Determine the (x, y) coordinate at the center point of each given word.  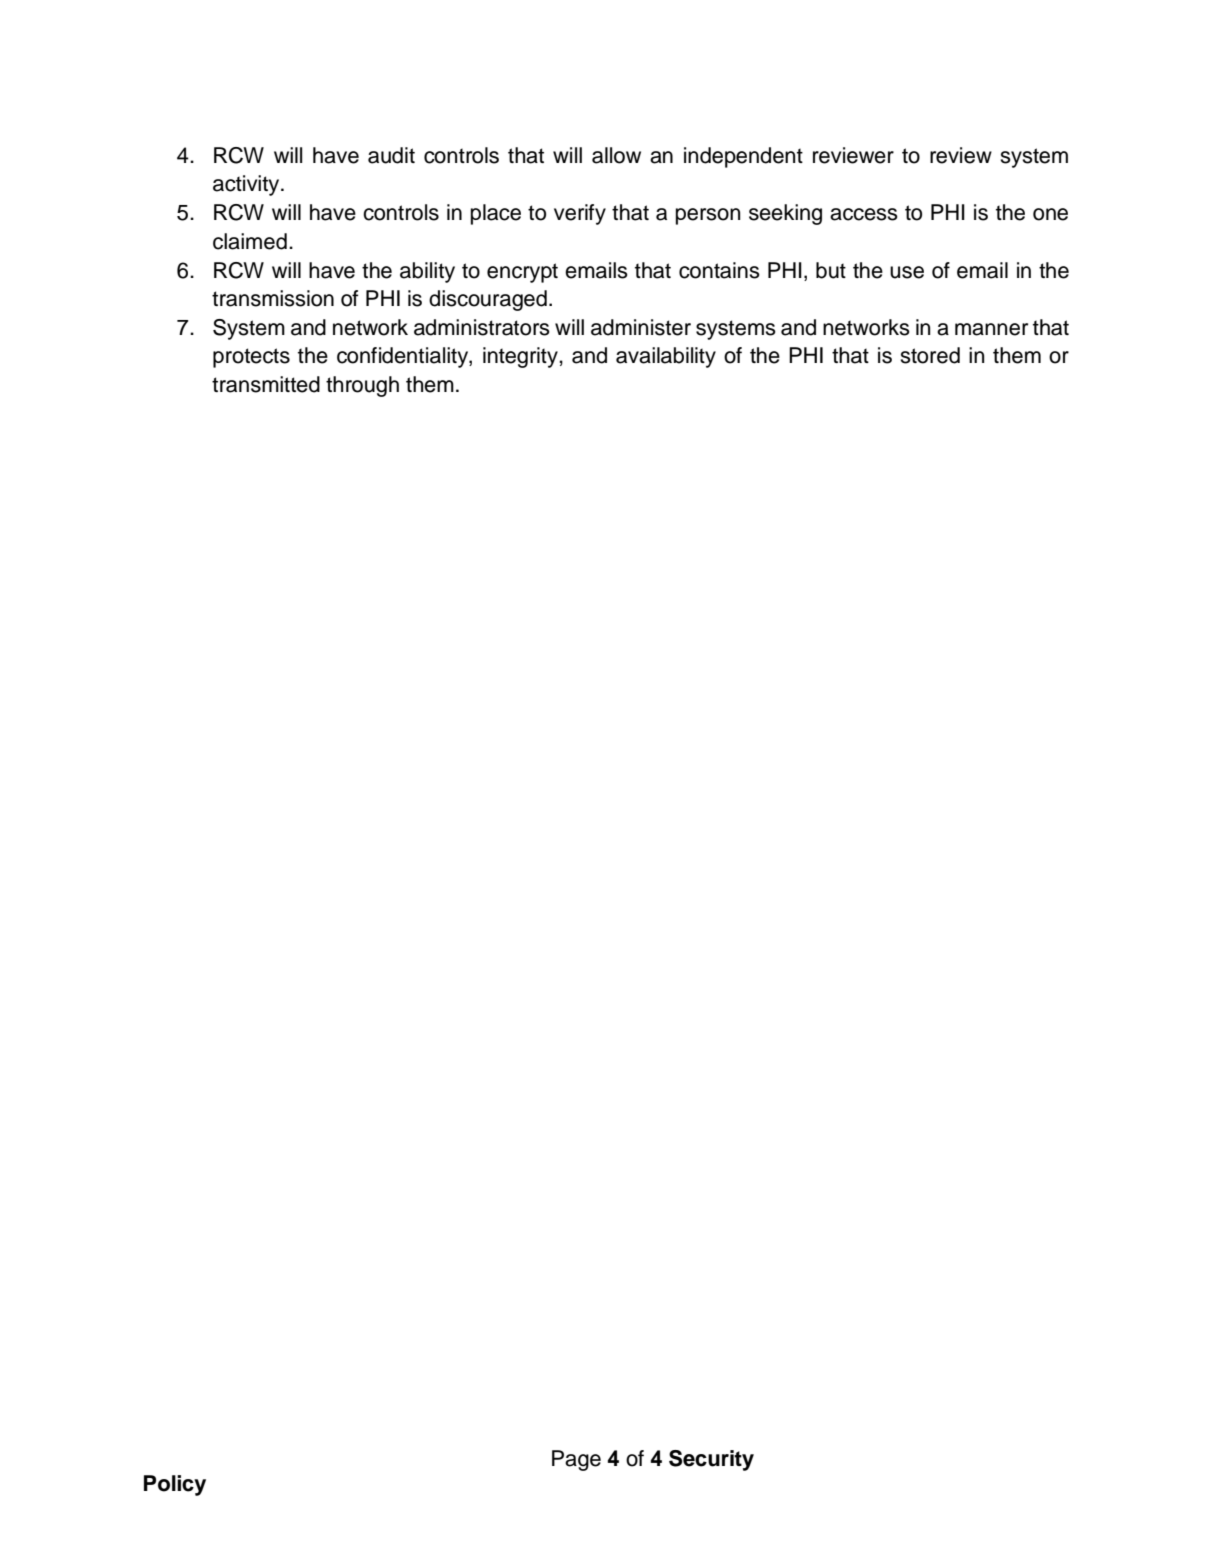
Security (711, 1460)
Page (576, 1460)
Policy (175, 1485)
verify (580, 214)
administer (641, 327)
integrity (521, 357)
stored (930, 355)
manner (991, 329)
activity (247, 185)
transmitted (266, 384)
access (864, 214)
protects (251, 358)
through (362, 386)
